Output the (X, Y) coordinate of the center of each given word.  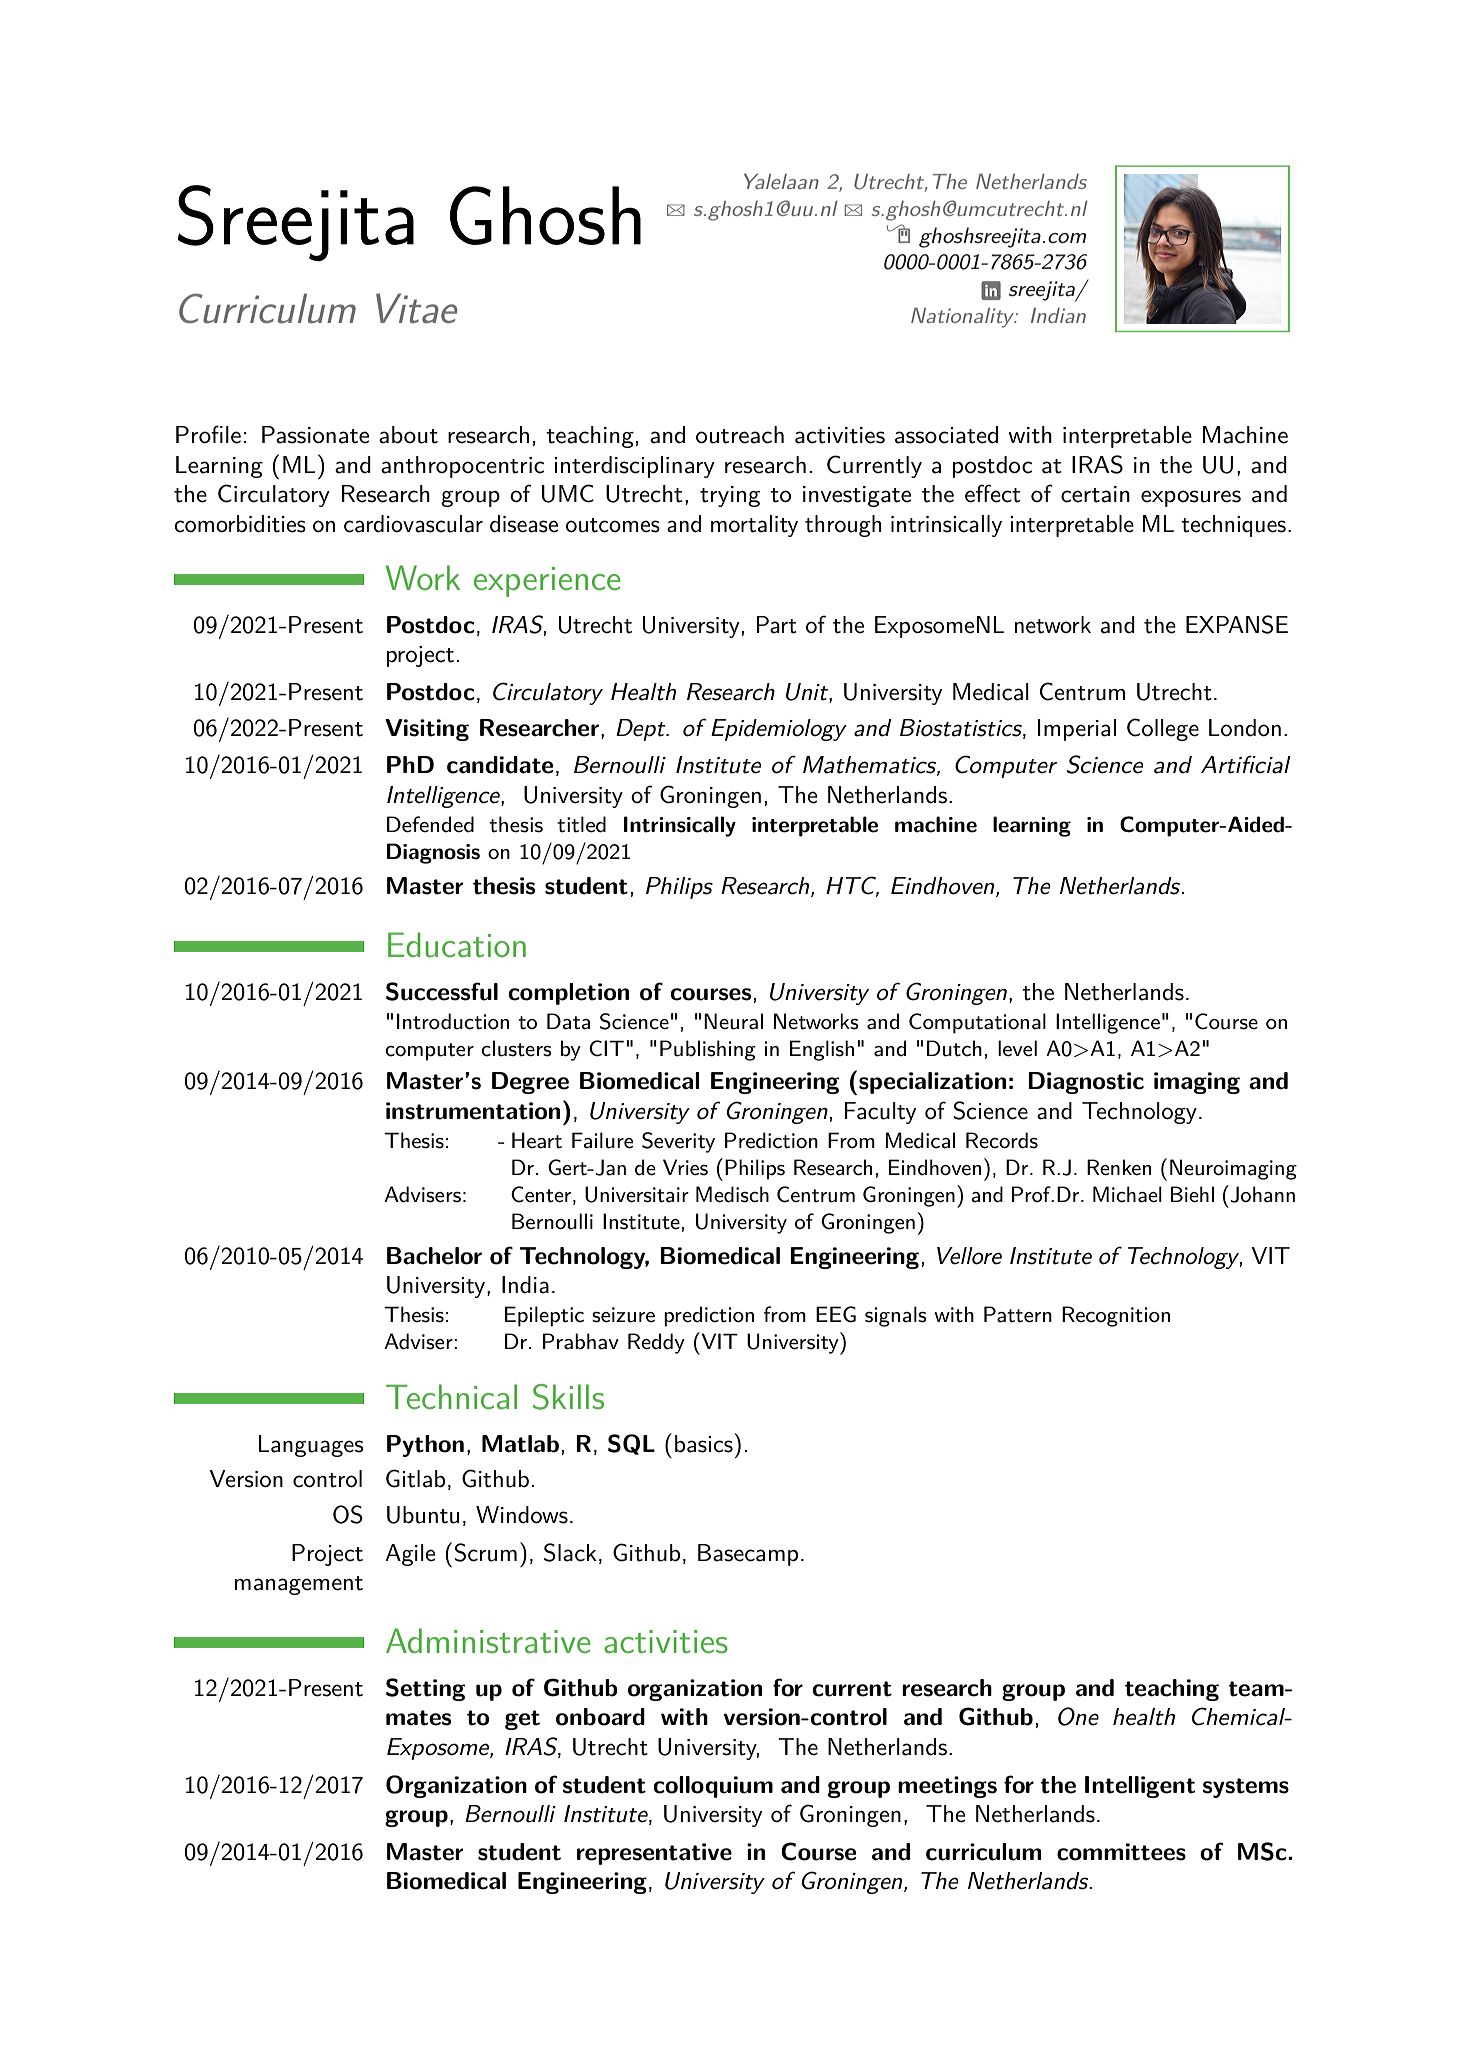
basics (705, 1443)
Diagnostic (1086, 1083)
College (1163, 729)
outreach (740, 435)
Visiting (427, 730)
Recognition (1116, 1316)
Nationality (964, 318)
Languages (311, 1446)
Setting (425, 1689)
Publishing (708, 1050)
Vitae (416, 308)
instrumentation (473, 1111)
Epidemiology (779, 730)
